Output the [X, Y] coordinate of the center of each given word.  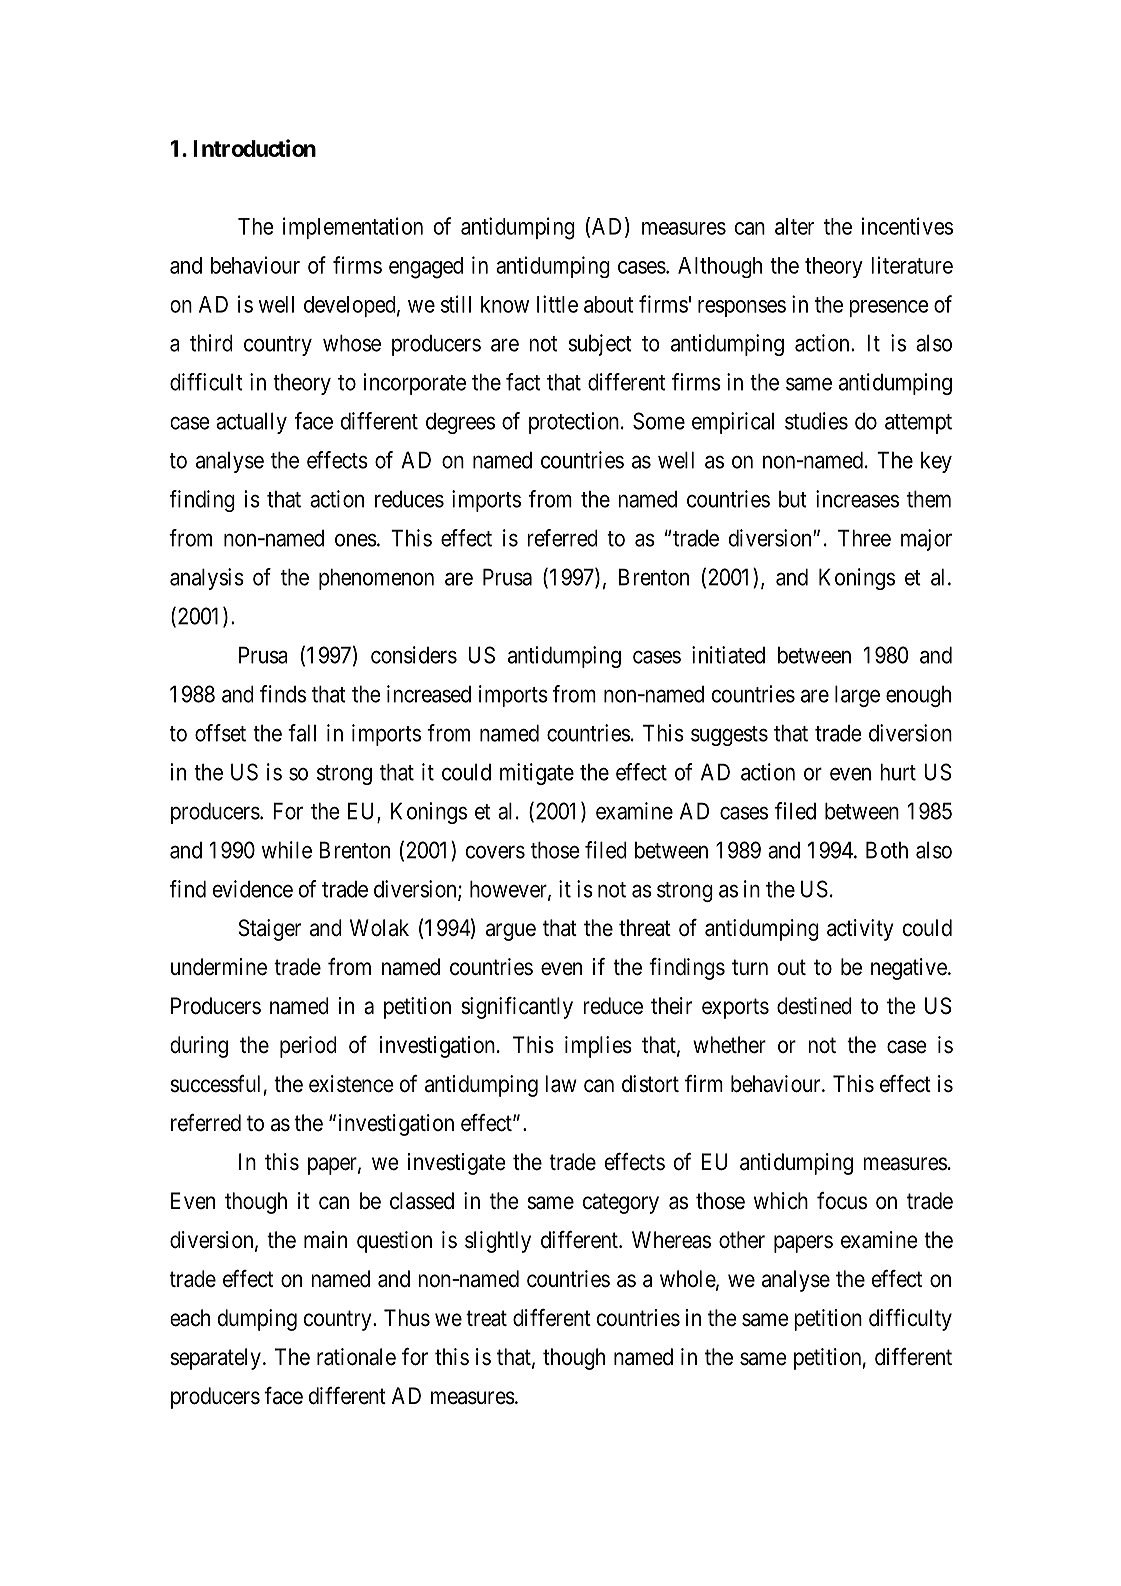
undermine [219, 967]
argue [511, 932]
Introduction [254, 148]
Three [864, 538]
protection [574, 423]
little [557, 304]
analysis [207, 579]
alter [794, 226]
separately [216, 1359]
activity [860, 930]
